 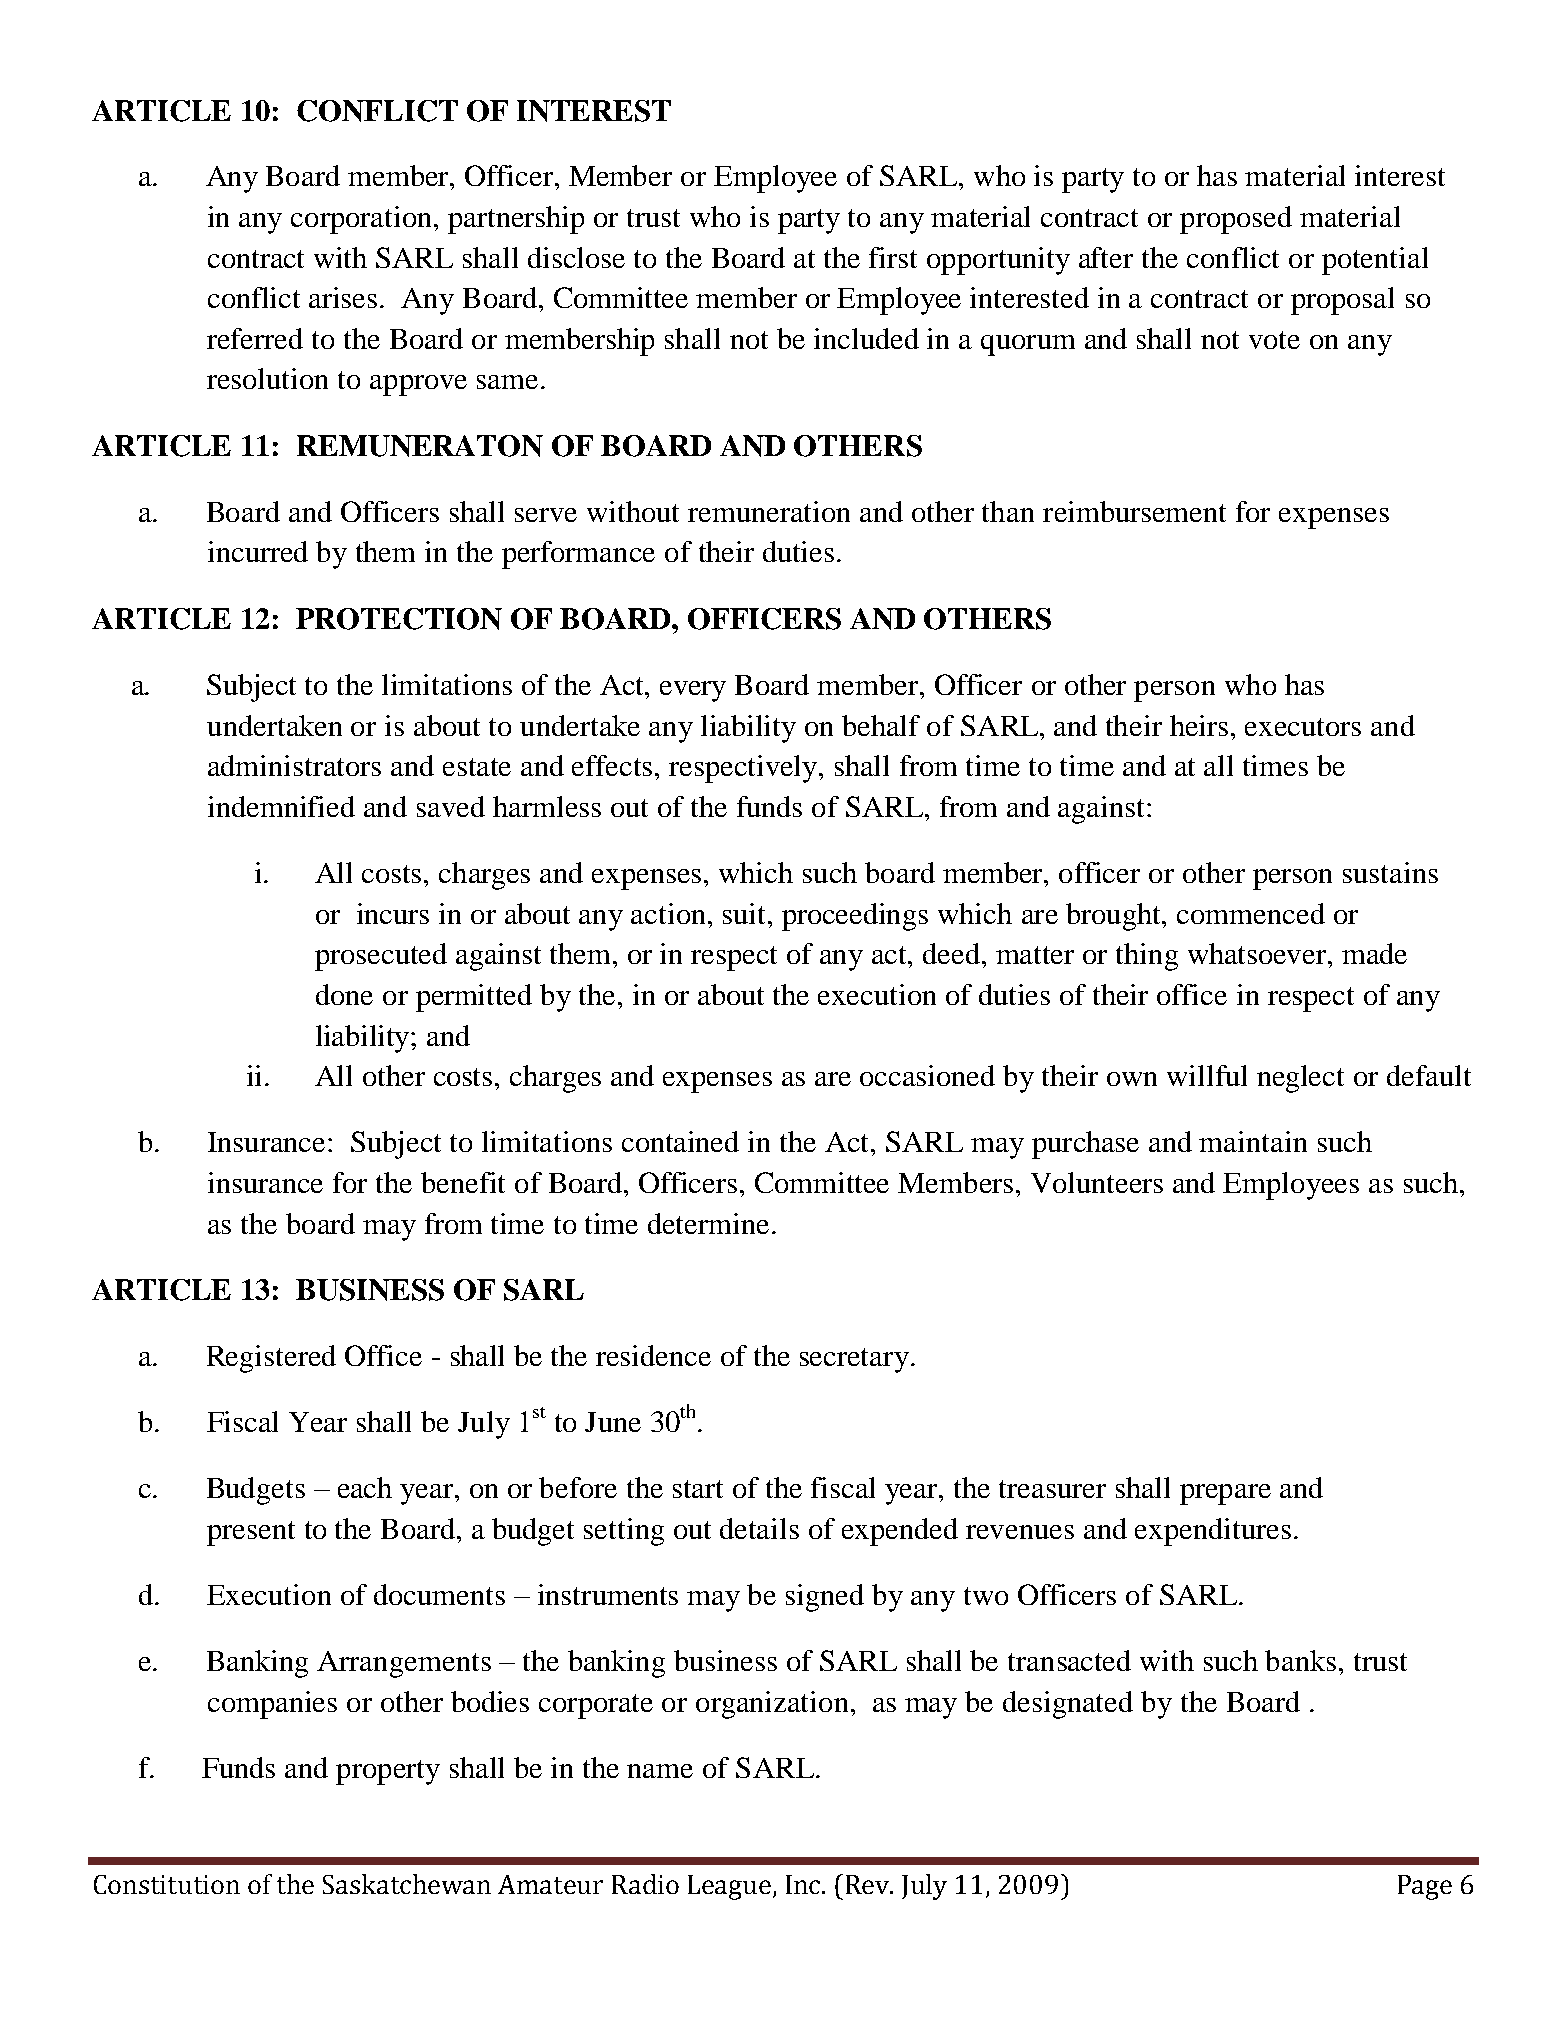 What do you see at coordinates (1300, 1079) in the page?
I see `neglect` at bounding box center [1300, 1079].
